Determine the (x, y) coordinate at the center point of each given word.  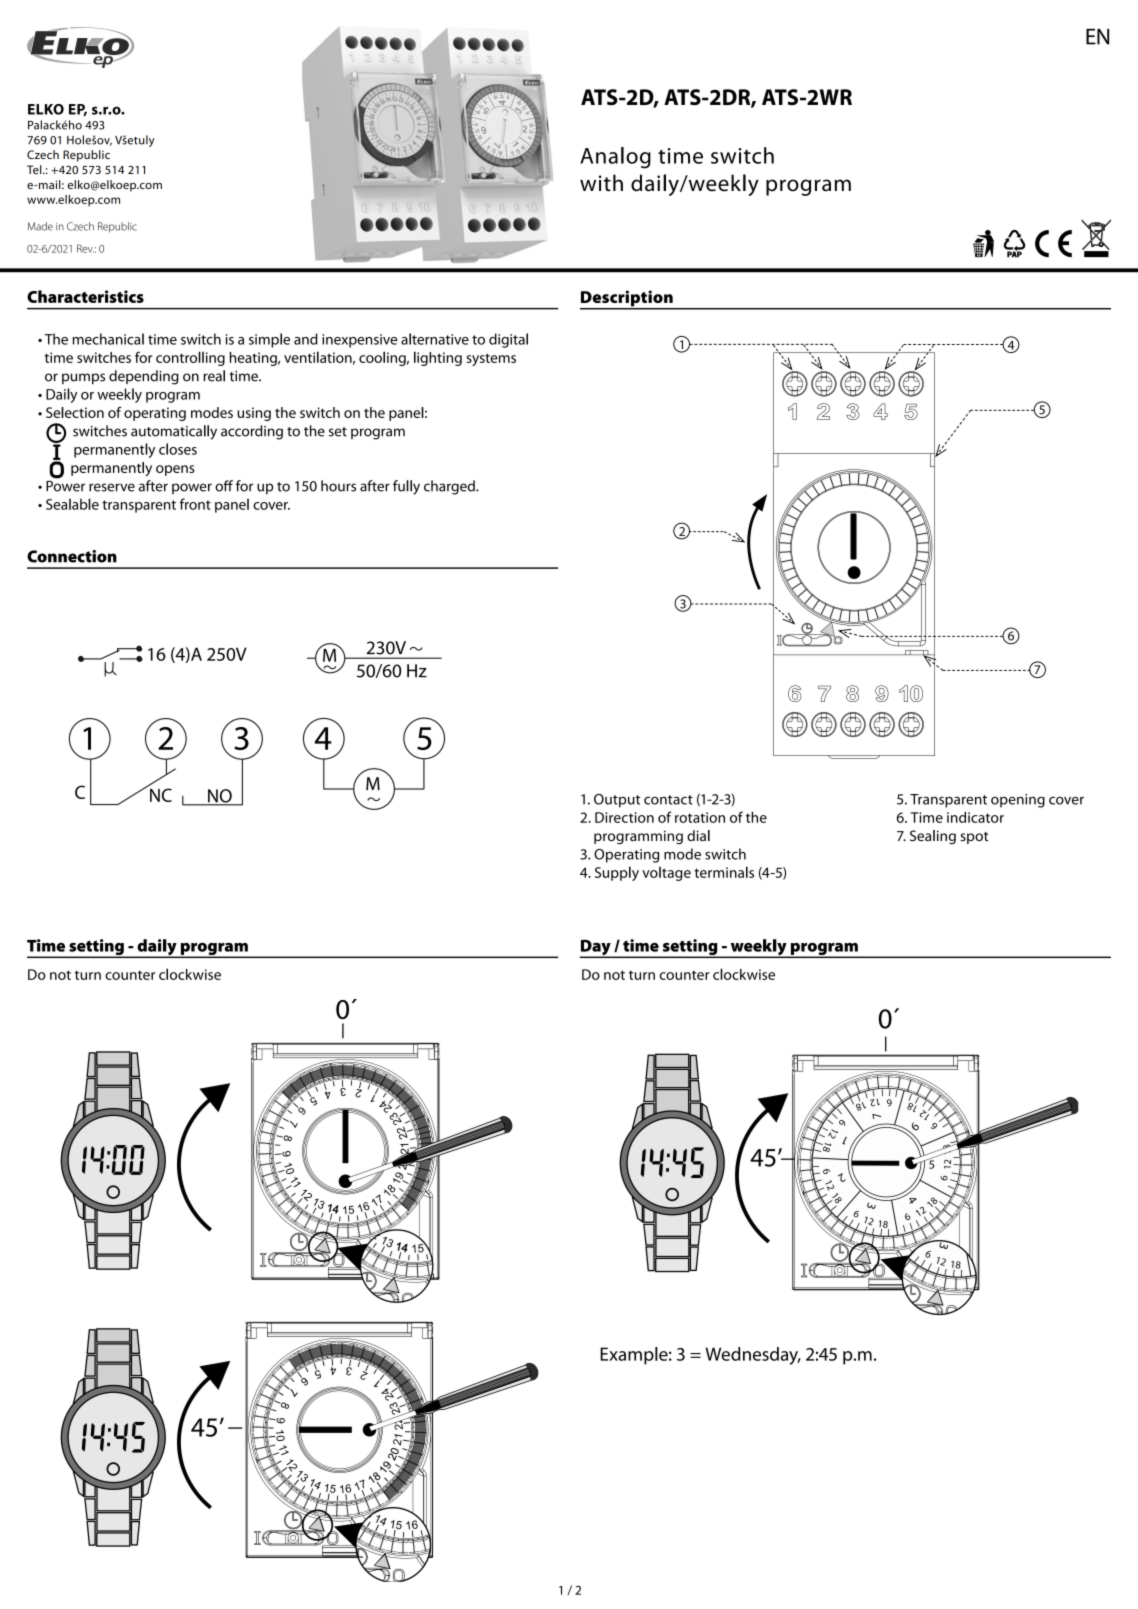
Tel (35, 169)
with (601, 183)
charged (450, 487)
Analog (615, 158)
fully (406, 487)
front (195, 504)
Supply (617, 873)
